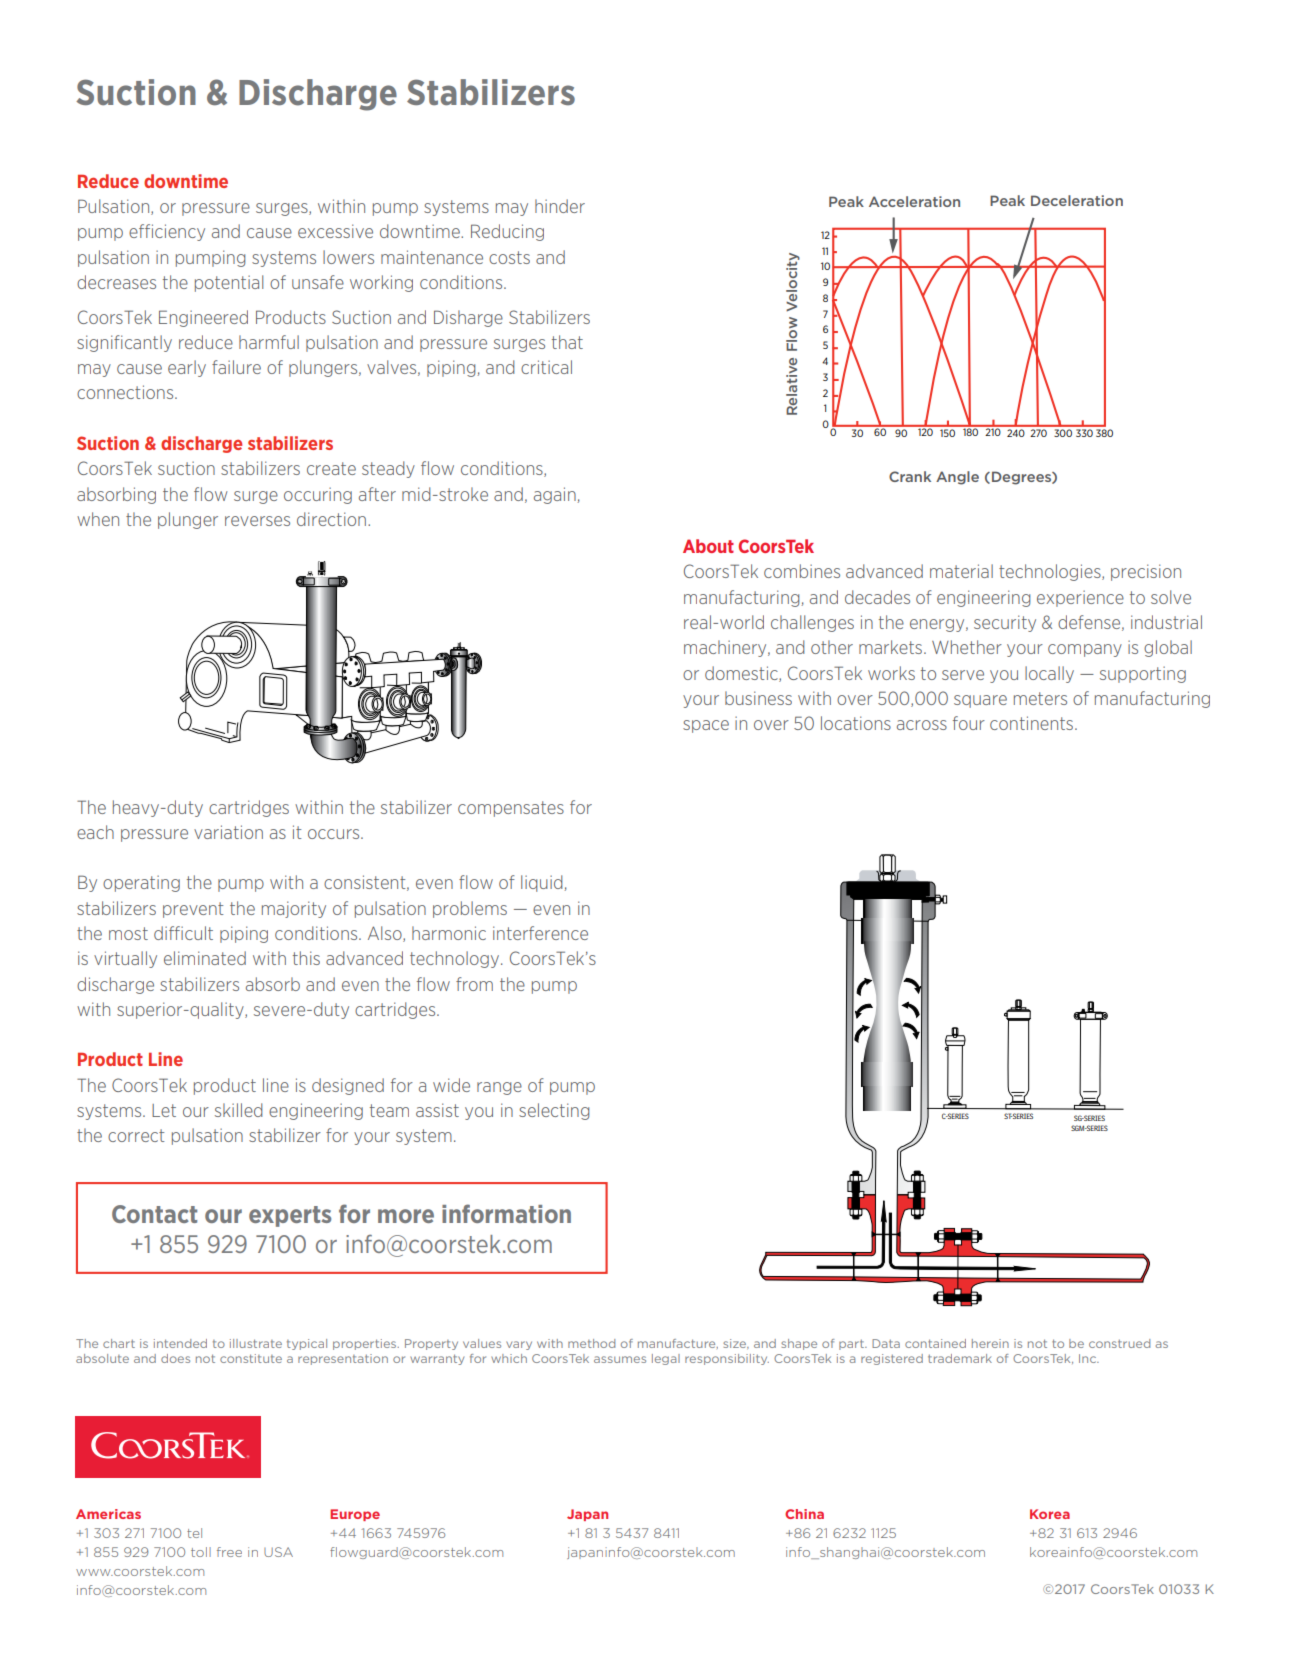 This screenshot has height=1669, width=1290. I want to click on liquid, so click(543, 883).
